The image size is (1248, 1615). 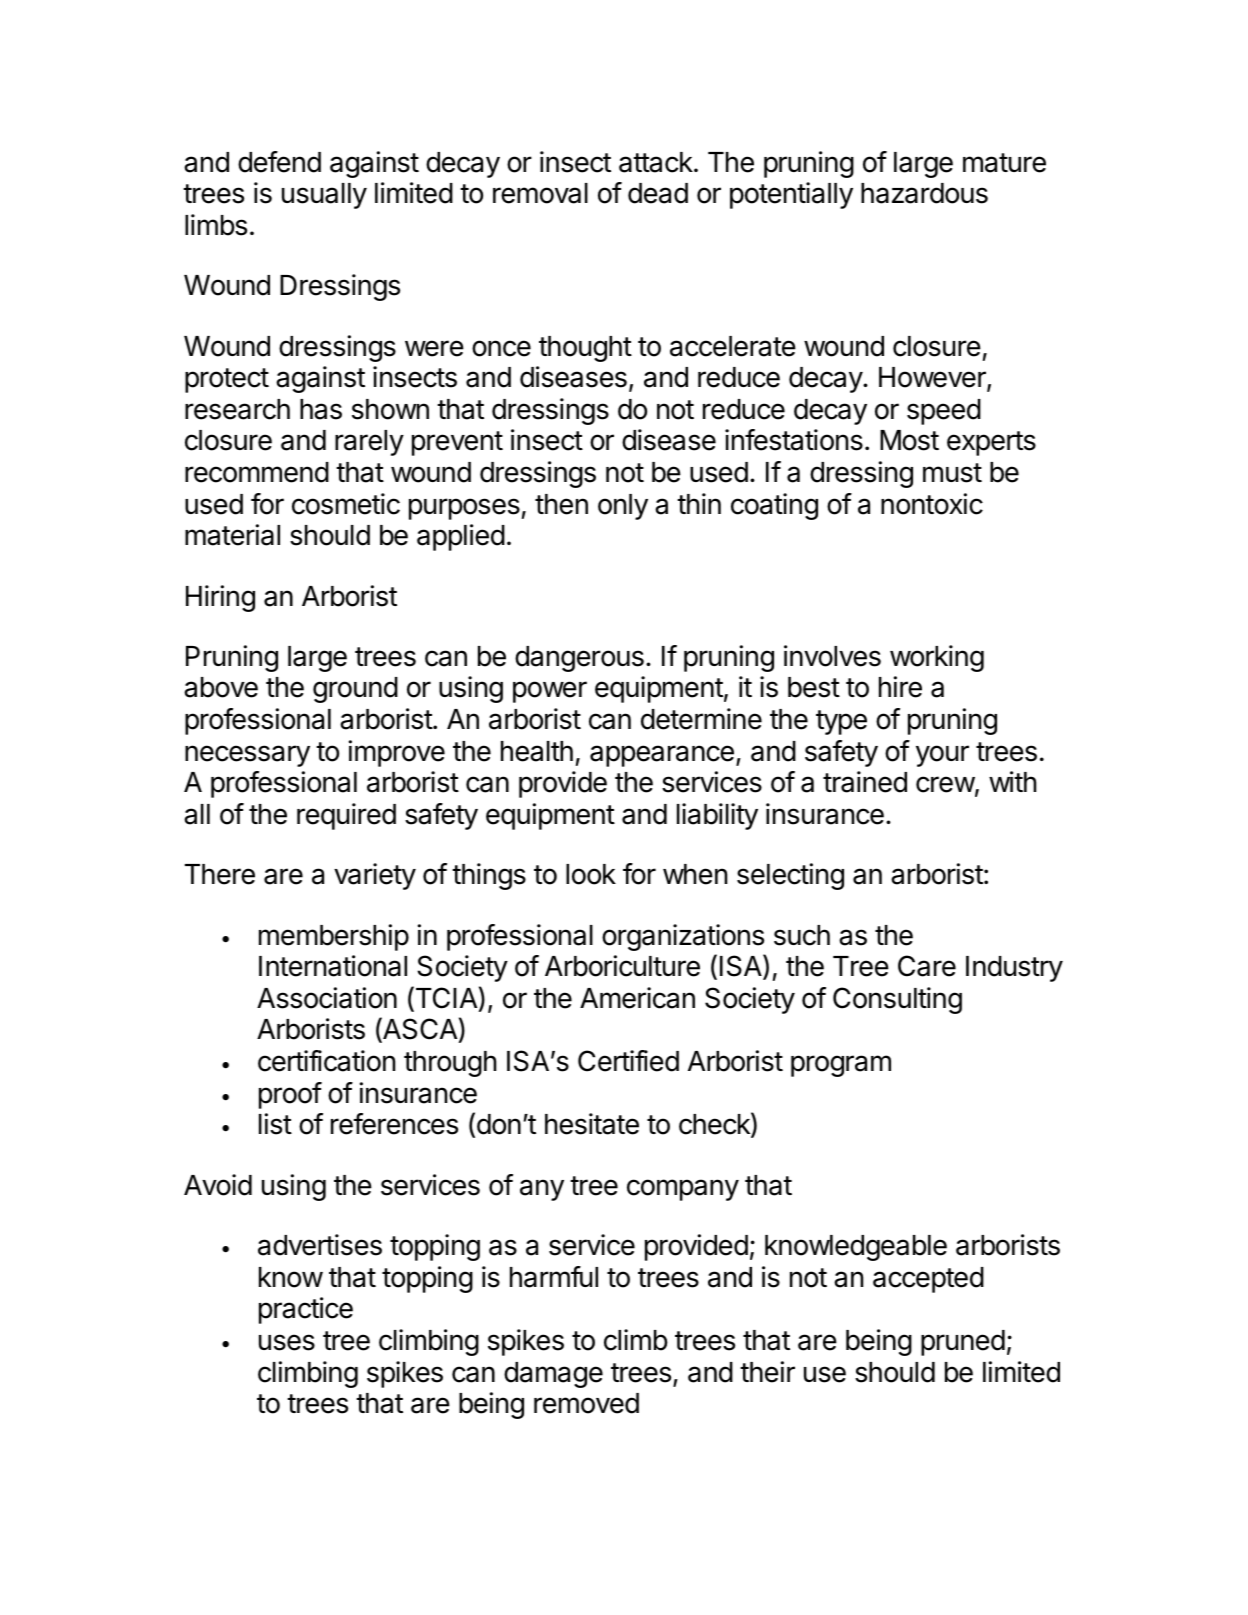 I want to click on International, so click(x=333, y=966).
